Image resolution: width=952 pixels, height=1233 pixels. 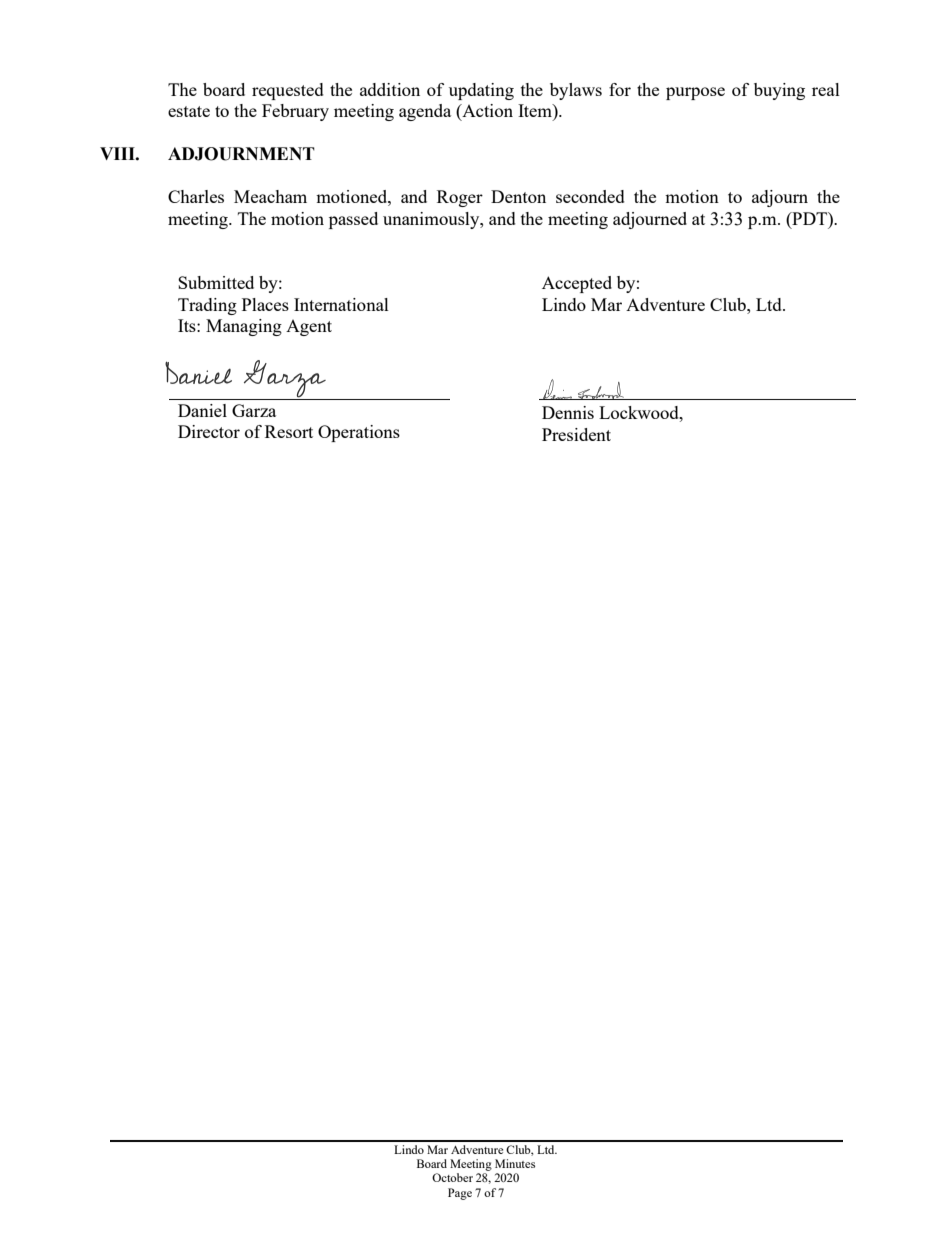 I want to click on October, so click(x=452, y=1177).
